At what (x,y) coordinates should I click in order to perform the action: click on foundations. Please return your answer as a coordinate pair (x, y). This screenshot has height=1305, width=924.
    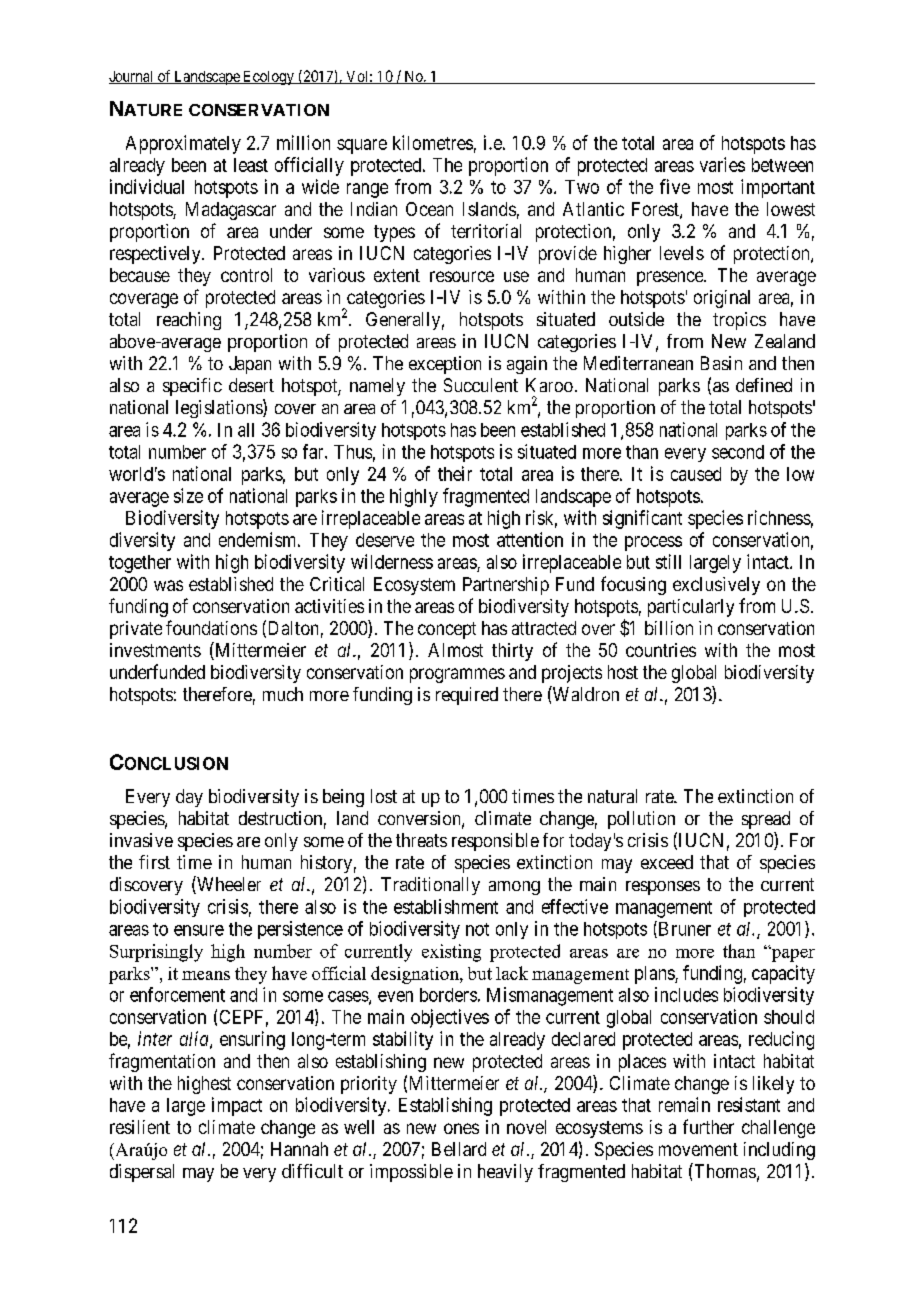
    Looking at the image, I should click on (211, 627).
